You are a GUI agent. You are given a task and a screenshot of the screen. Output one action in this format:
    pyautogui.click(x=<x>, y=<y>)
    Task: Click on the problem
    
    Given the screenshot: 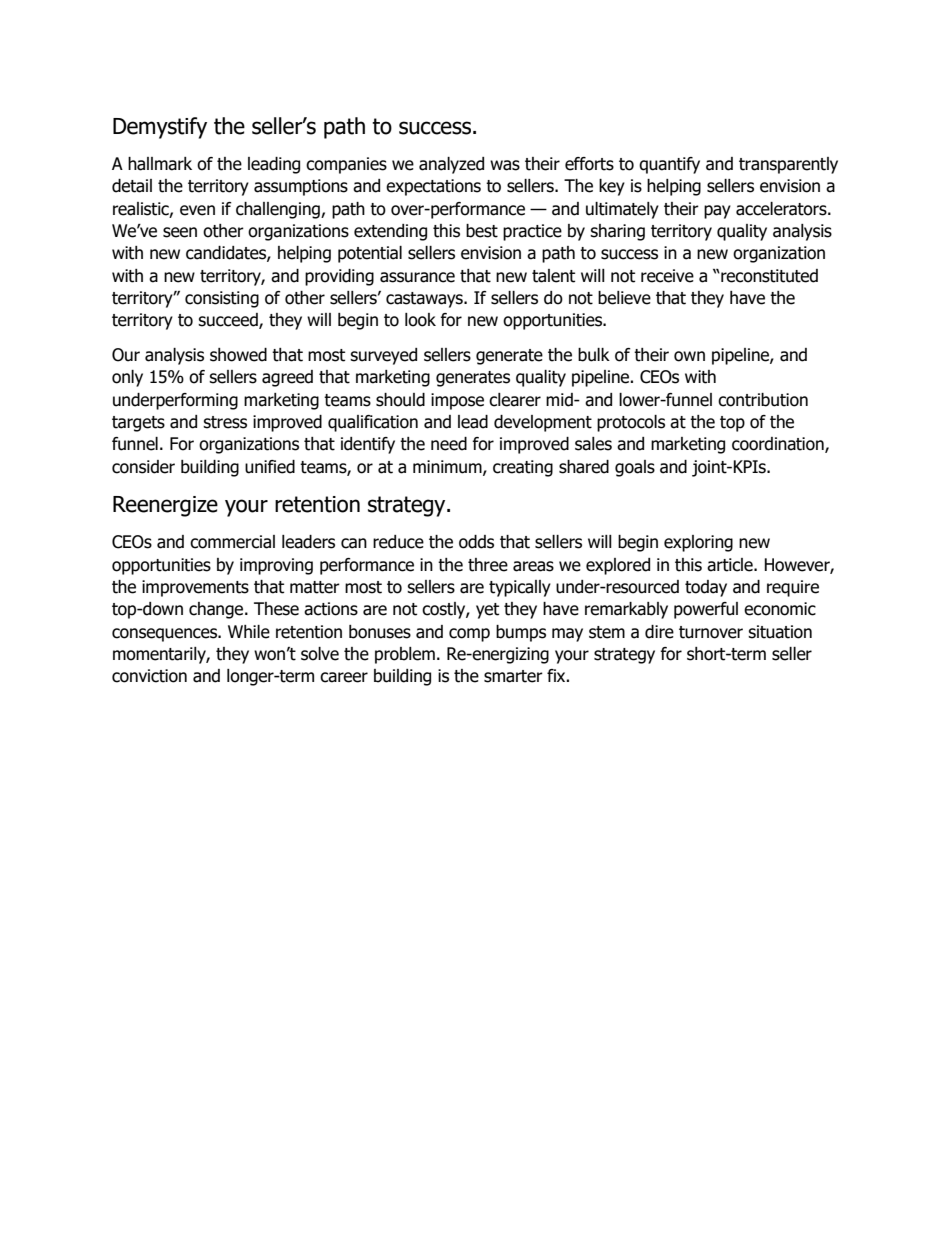 What is the action you would take?
    pyautogui.click(x=405, y=655)
